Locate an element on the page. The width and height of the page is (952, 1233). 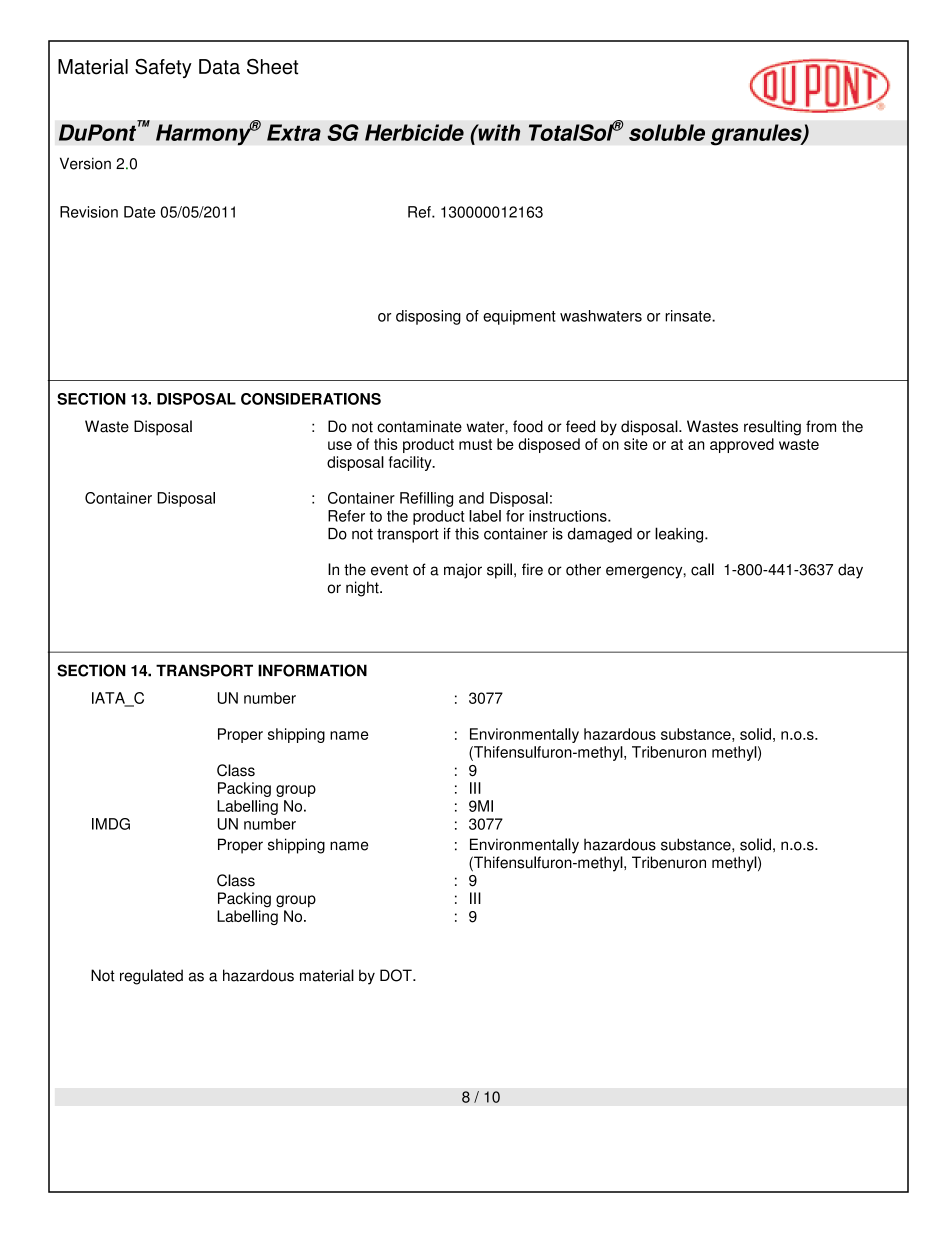
Refer is located at coordinates (346, 516).
